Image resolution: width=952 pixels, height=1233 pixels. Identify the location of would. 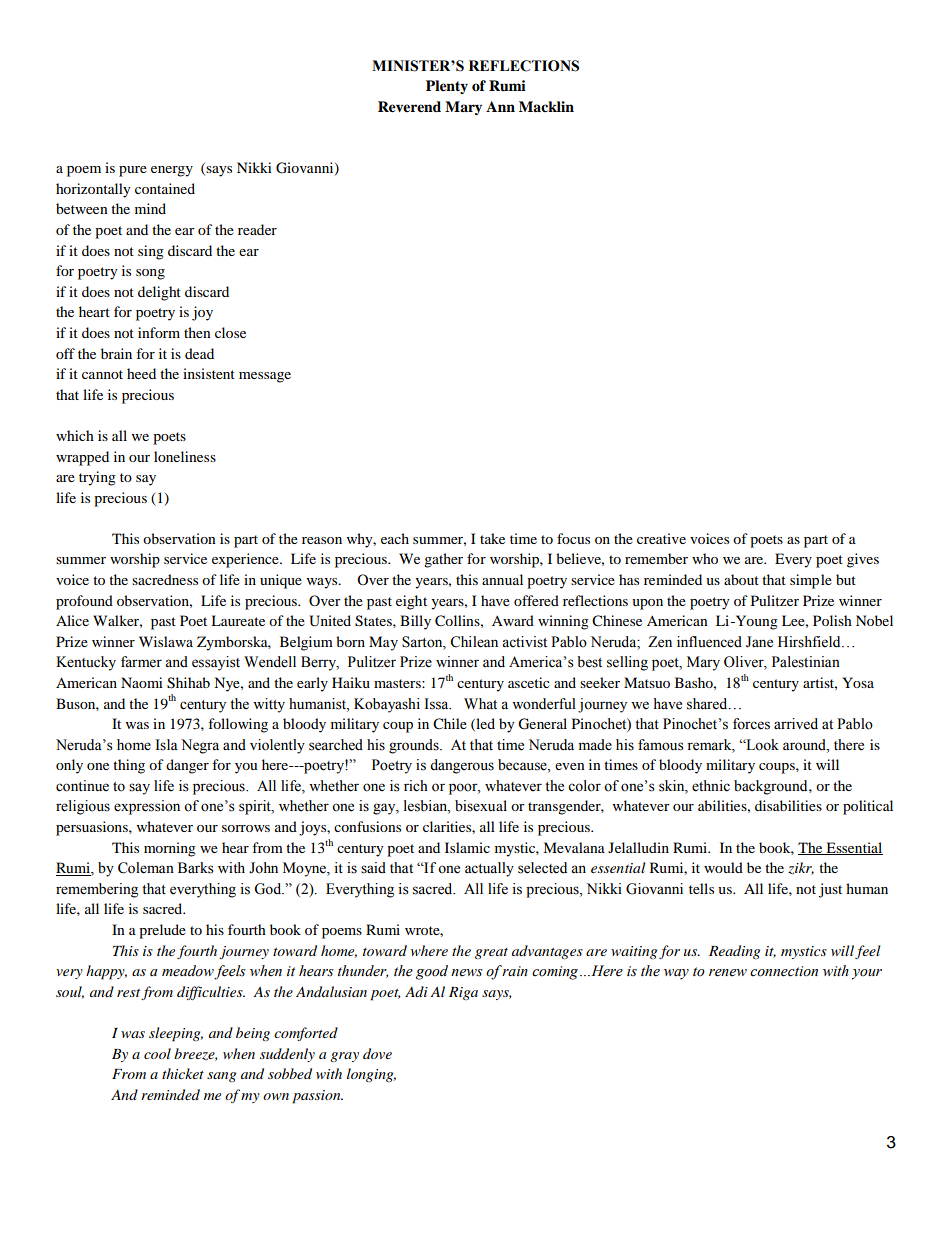
(723, 867).
